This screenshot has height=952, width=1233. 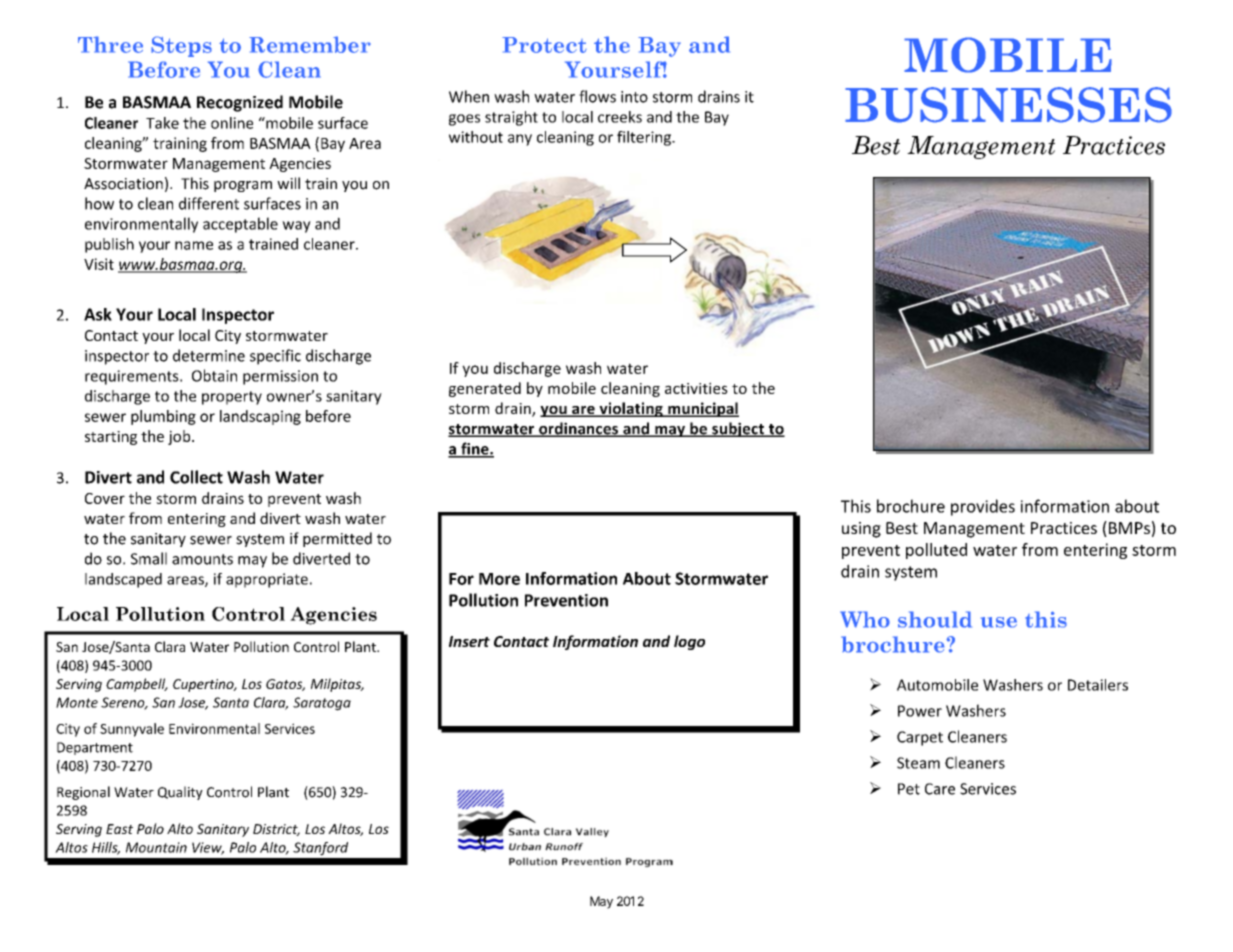 I want to click on generated, so click(x=485, y=389).
